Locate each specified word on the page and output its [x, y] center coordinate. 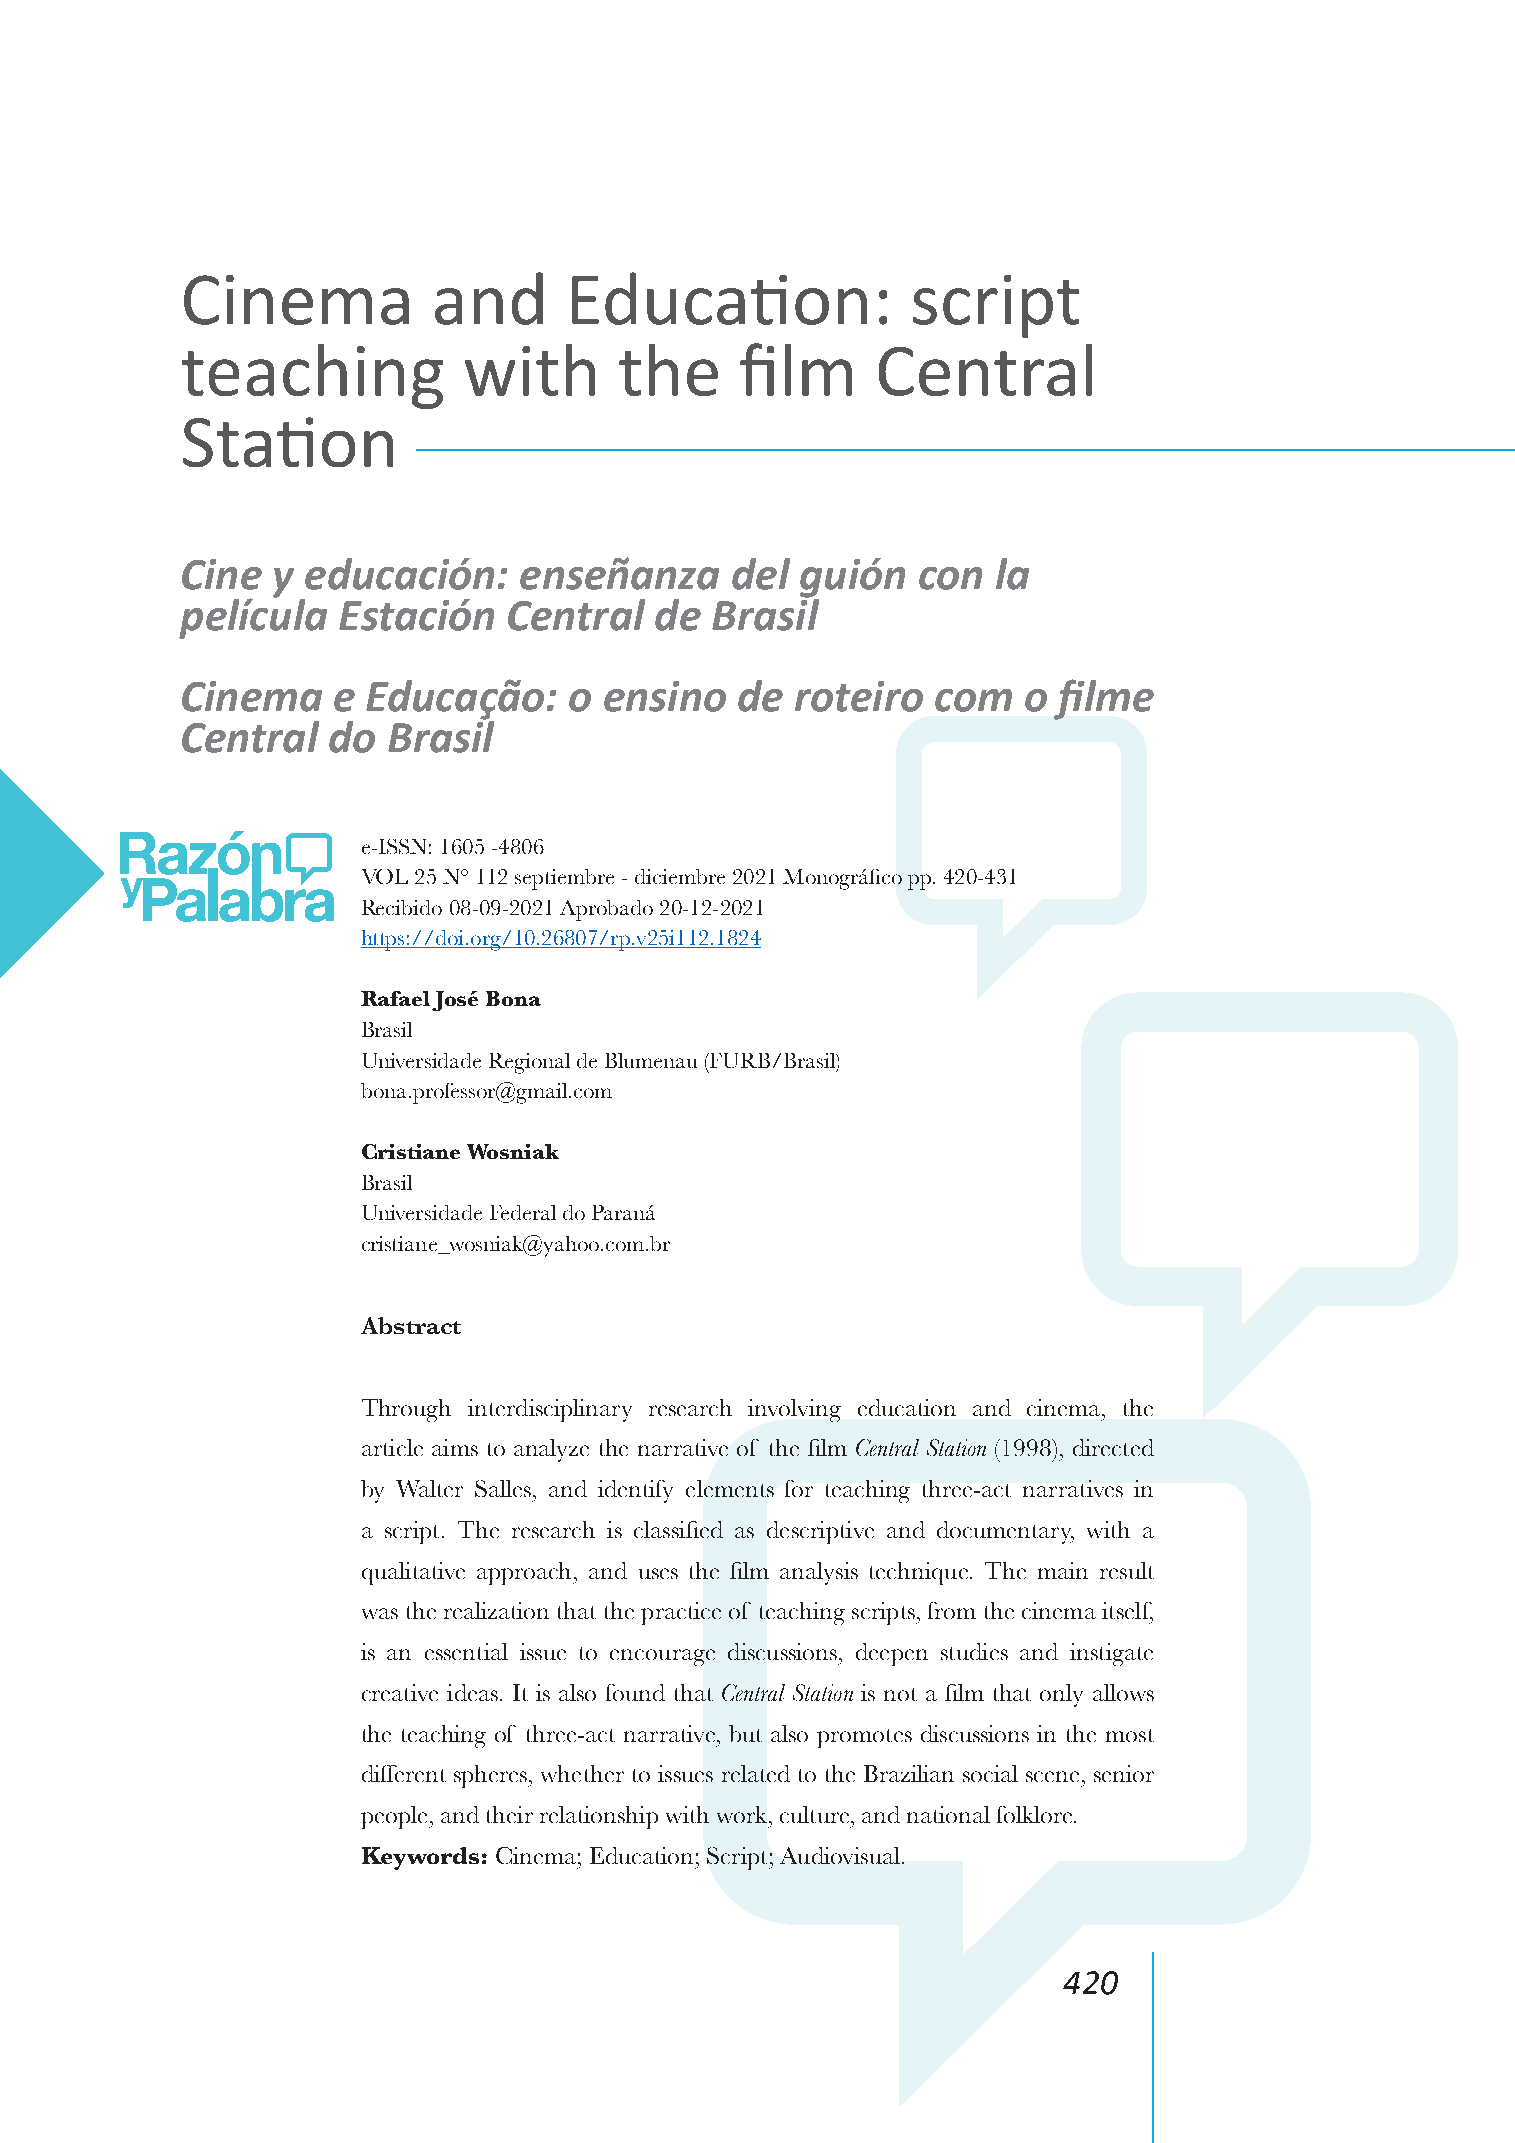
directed [1113, 1447]
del [761, 574]
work [742, 1814]
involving [794, 1410]
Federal [523, 1212]
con [950, 578]
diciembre [680, 876]
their [510, 1814]
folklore [1036, 1814]
